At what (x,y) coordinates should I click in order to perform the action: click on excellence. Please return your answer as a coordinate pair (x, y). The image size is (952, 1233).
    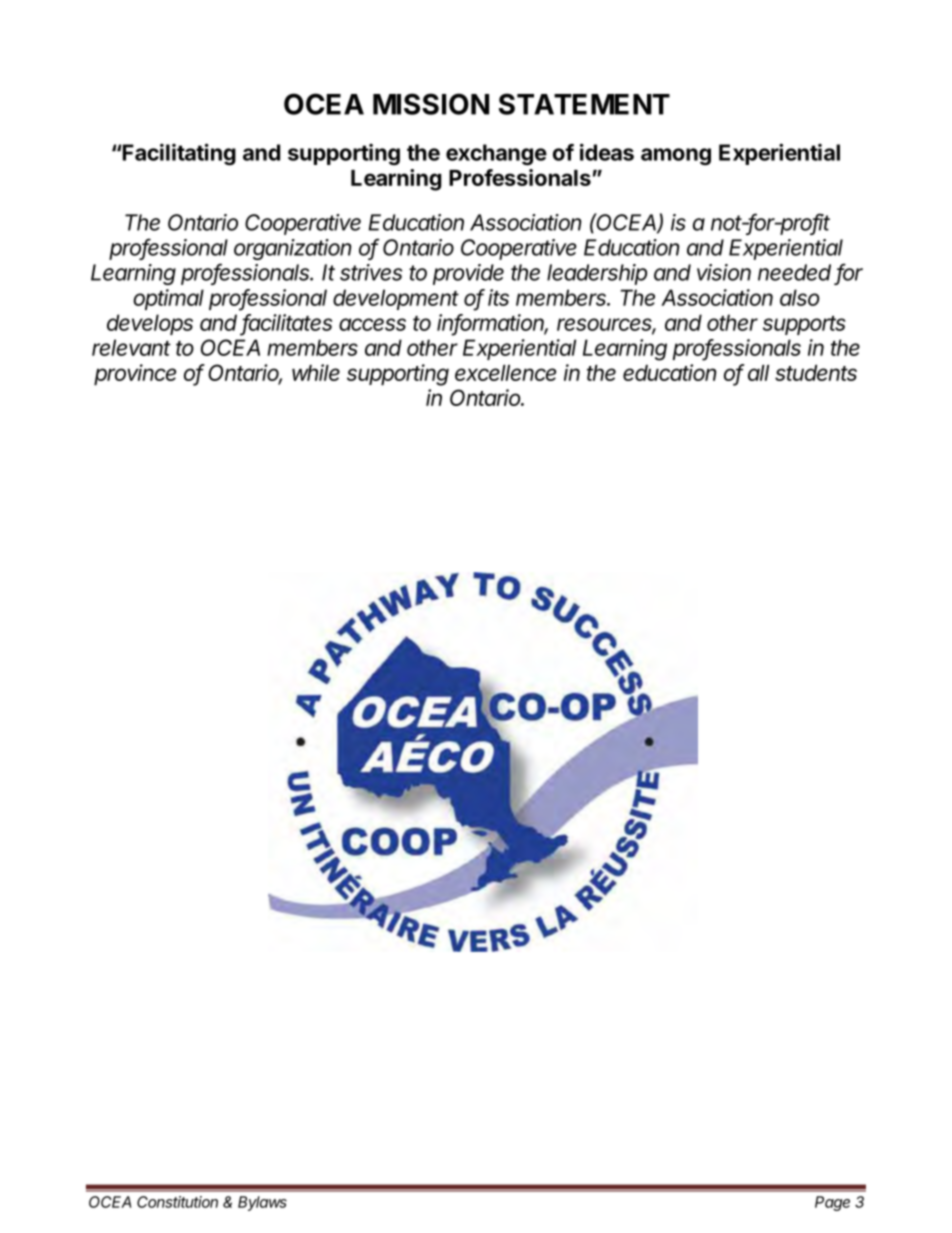
    Looking at the image, I should click on (505, 373).
